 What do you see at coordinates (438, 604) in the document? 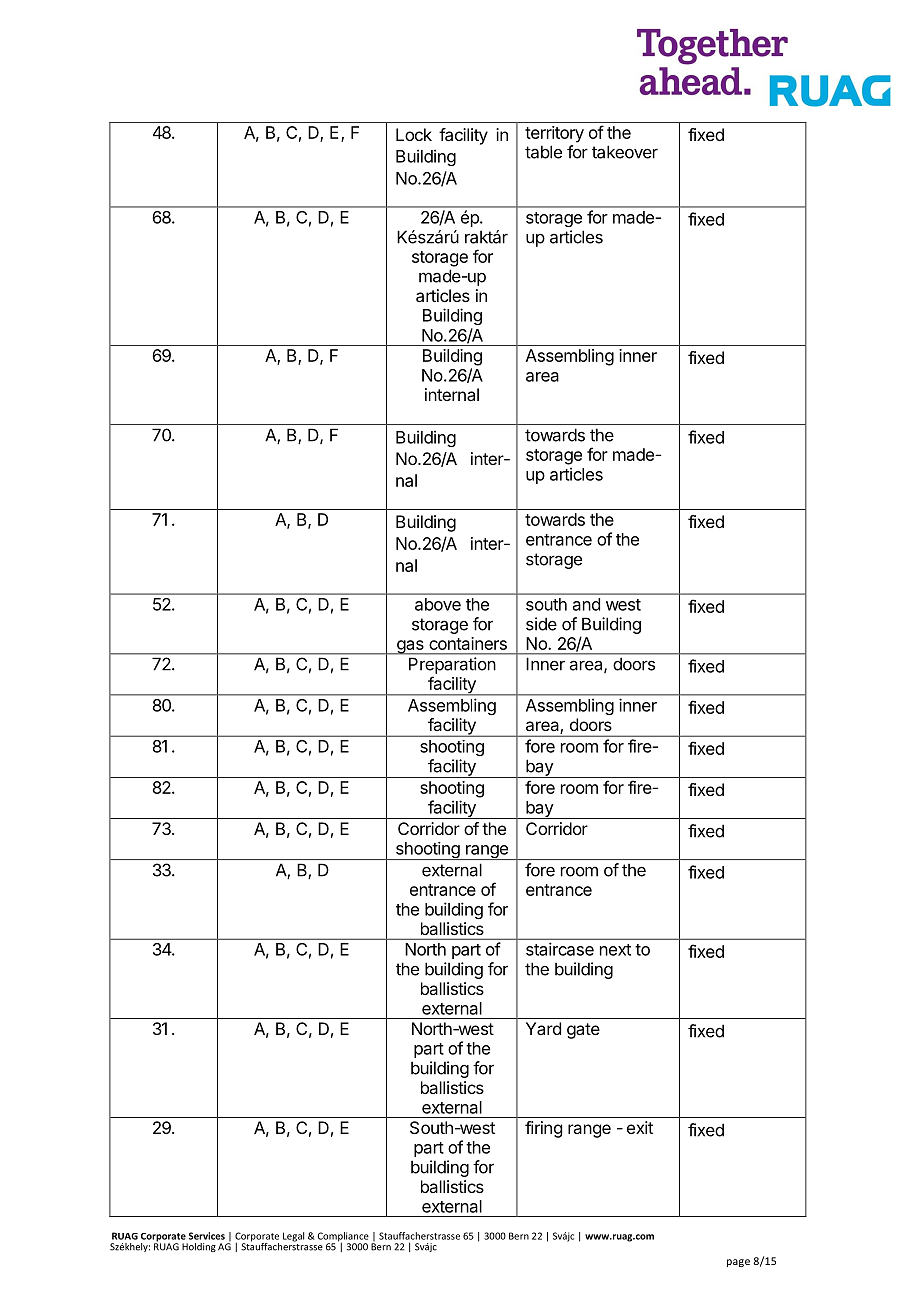
I see `above` at bounding box center [438, 604].
